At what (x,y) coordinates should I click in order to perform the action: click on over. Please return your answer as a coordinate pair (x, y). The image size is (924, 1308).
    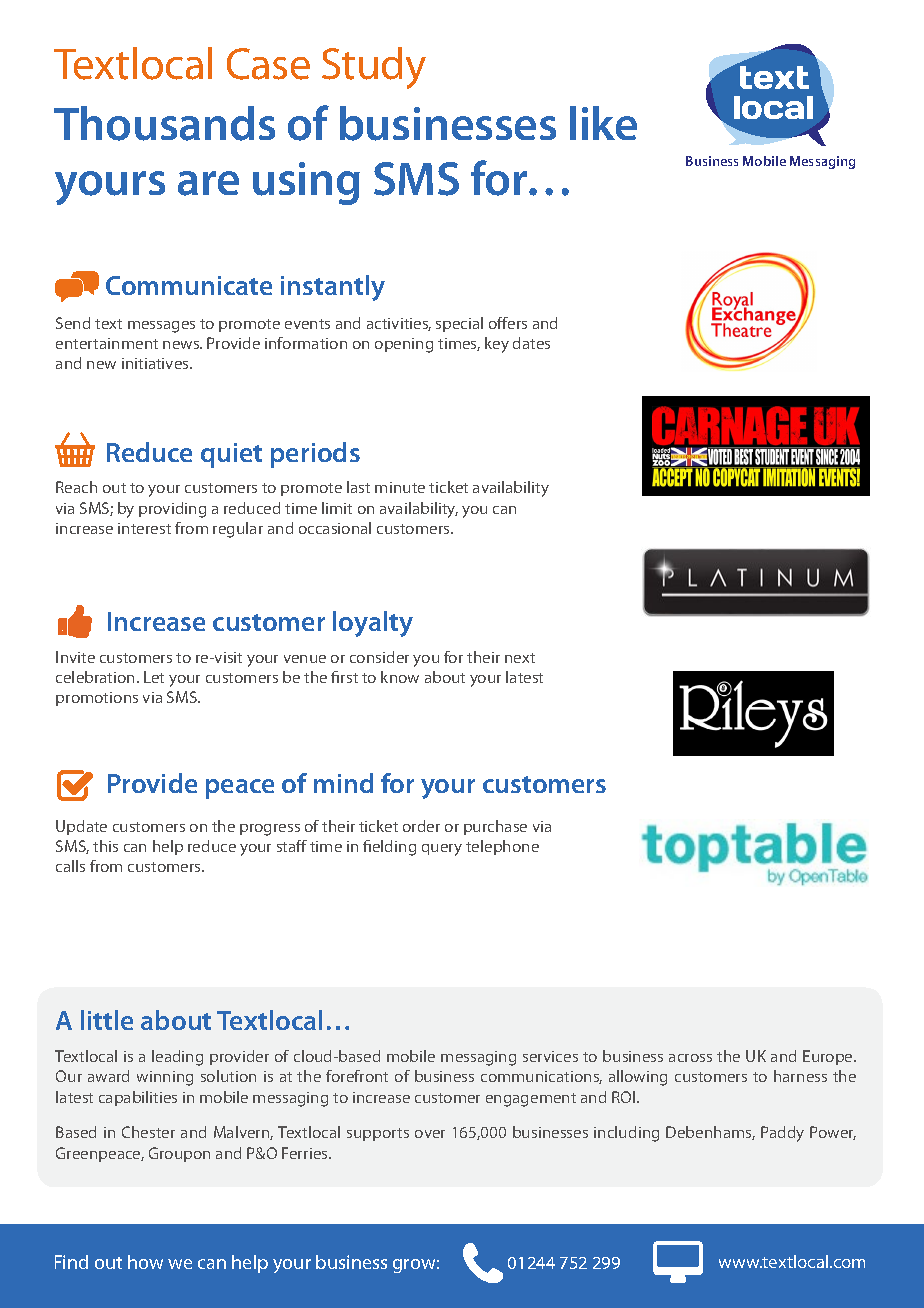
    Looking at the image, I should click on (430, 1134).
